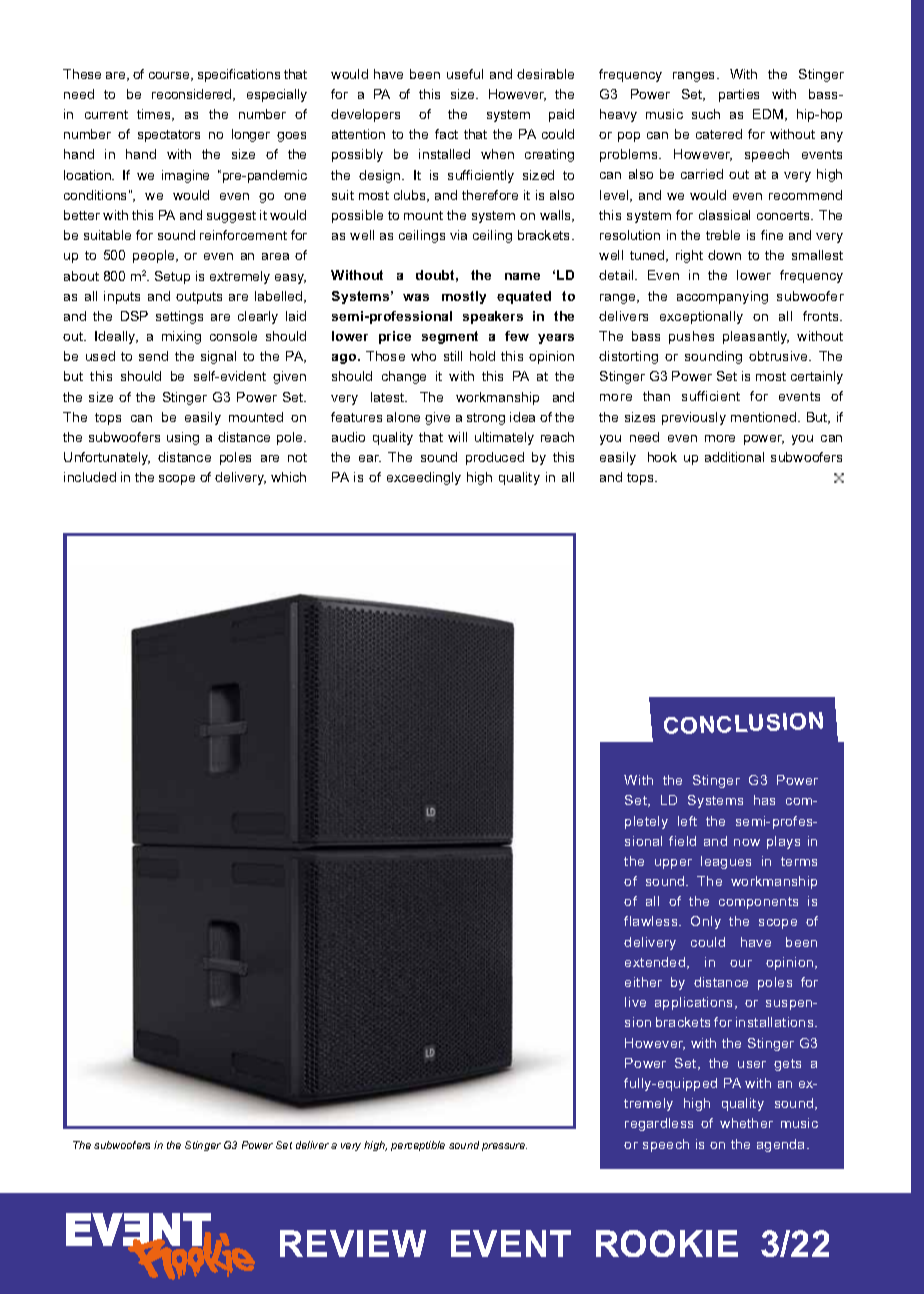 The height and width of the screenshot is (1294, 924). What do you see at coordinates (667, 1243) in the screenshot?
I see `ROOKIE` at bounding box center [667, 1243].
